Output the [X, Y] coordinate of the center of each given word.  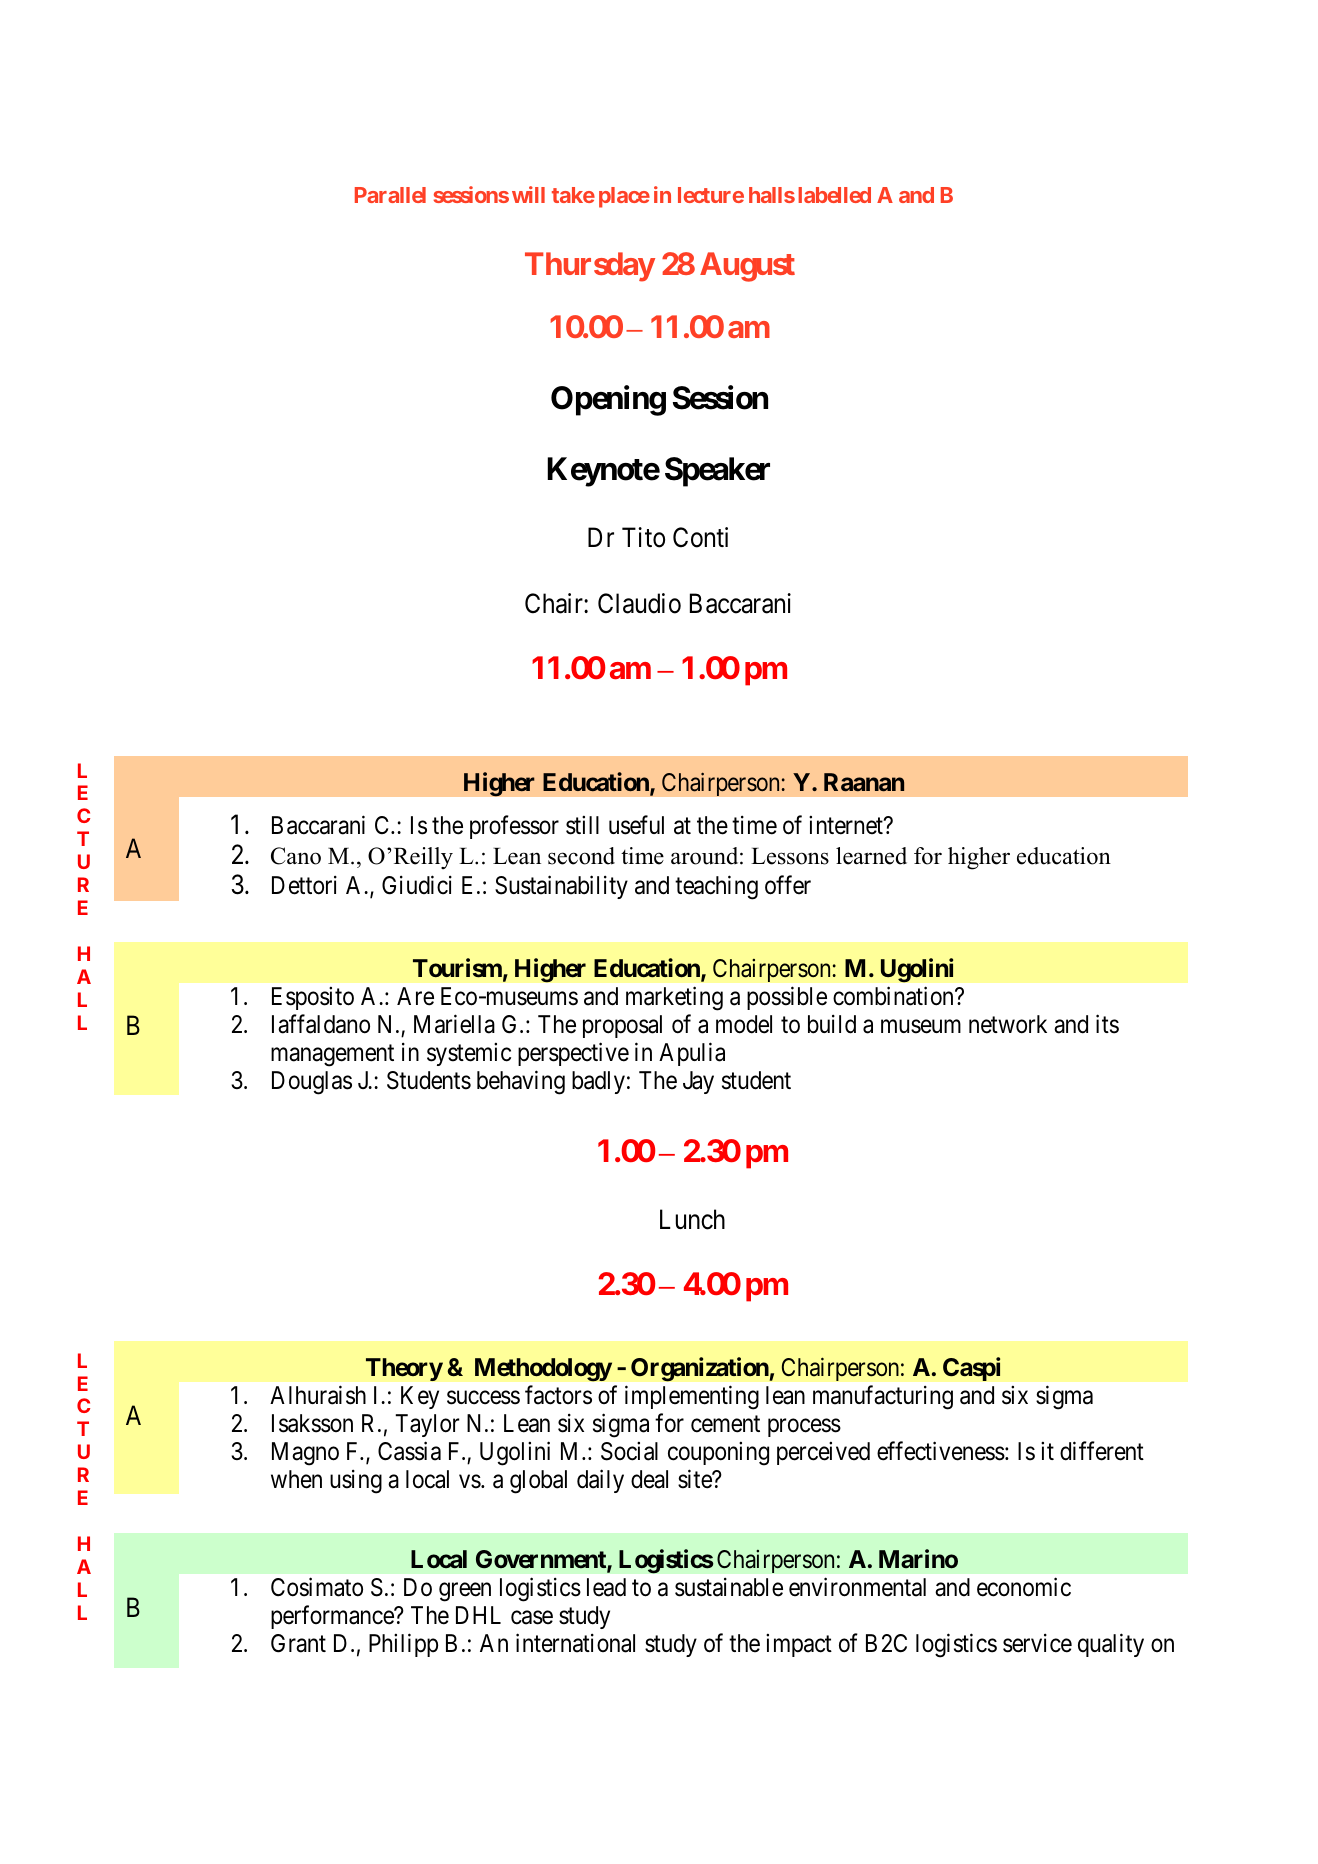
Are [415, 996]
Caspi [972, 1369]
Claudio [639, 603]
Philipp [403, 1645]
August [747, 267]
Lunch [692, 1219]
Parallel [390, 195]
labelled [834, 195]
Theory [404, 1369]
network [1008, 1024]
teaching [716, 888]
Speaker [717, 472]
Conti [700, 537]
